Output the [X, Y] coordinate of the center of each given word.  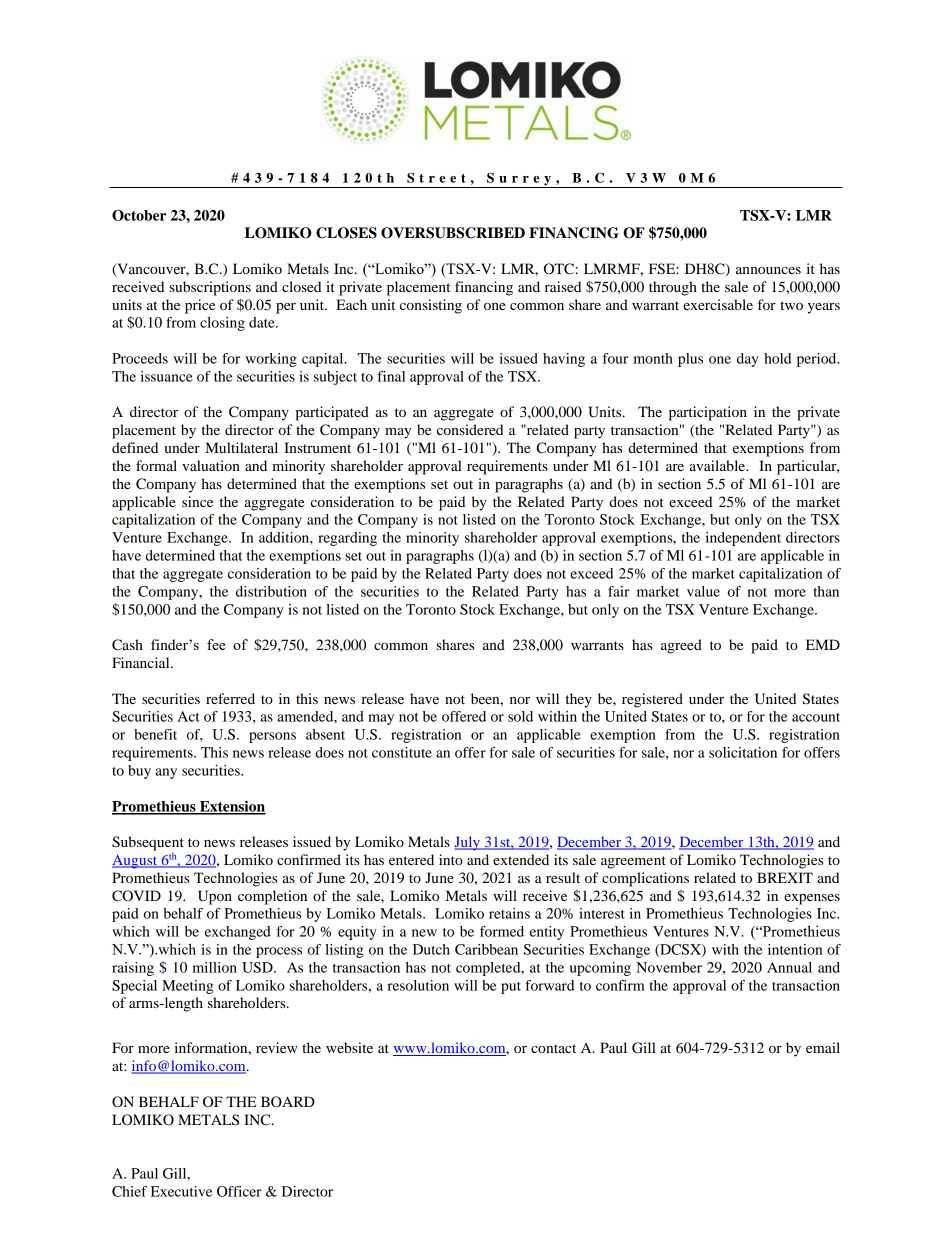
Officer [239, 1191]
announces [768, 270]
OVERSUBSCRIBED [453, 233]
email [823, 1047]
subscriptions [210, 288]
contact [553, 1048]
